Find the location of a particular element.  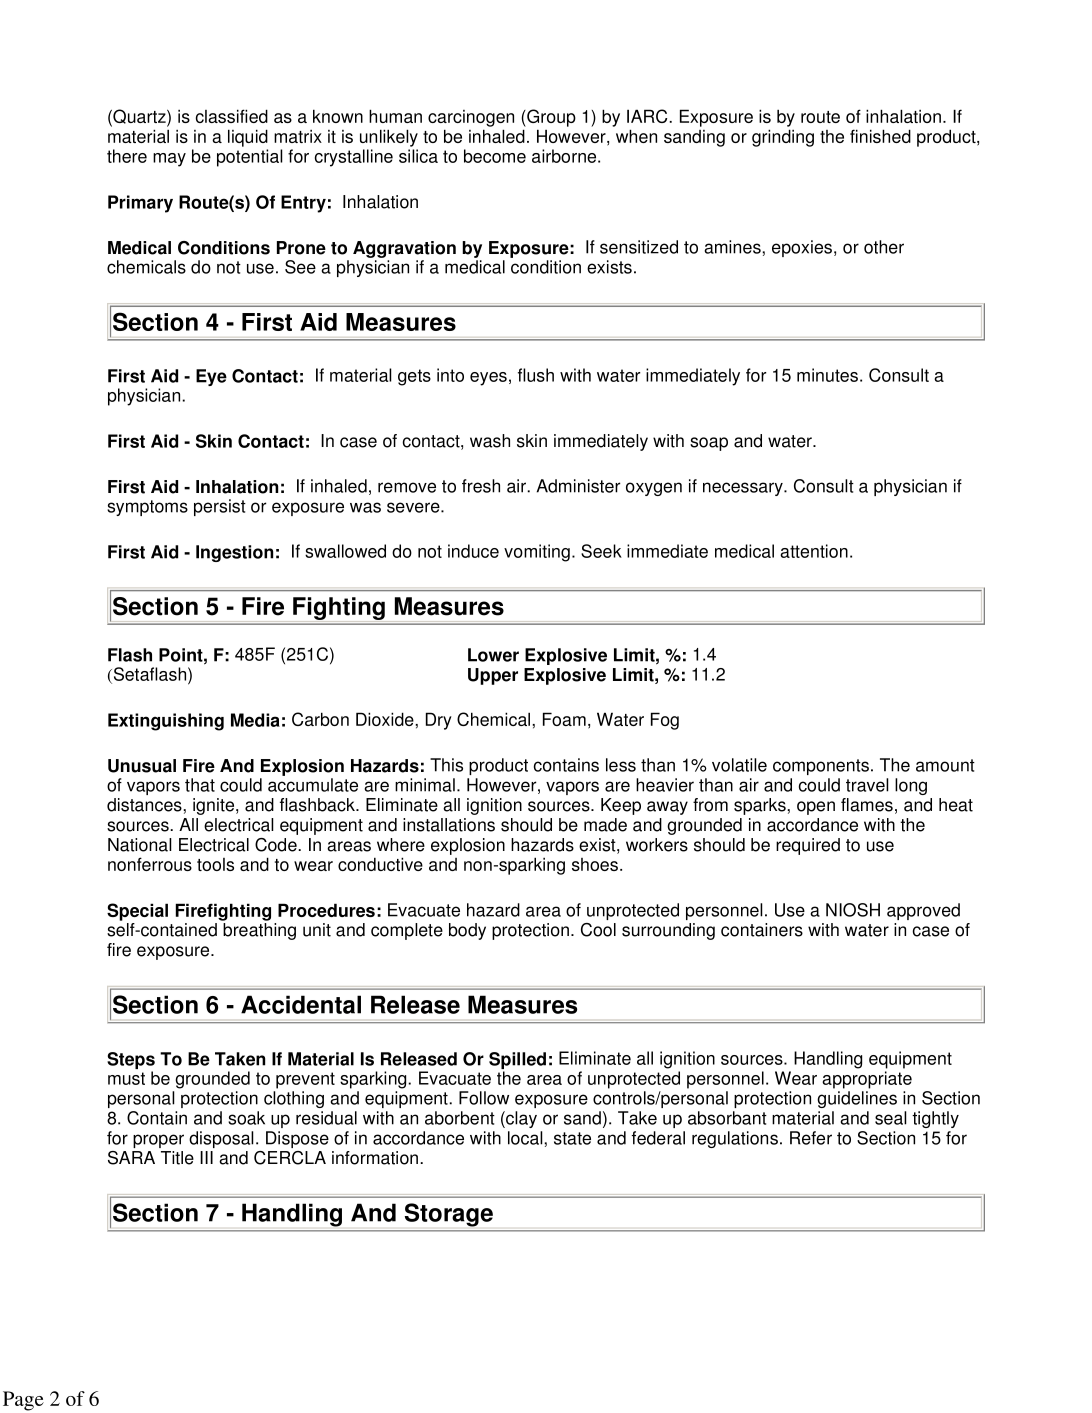

Page is located at coordinates (23, 1401).
